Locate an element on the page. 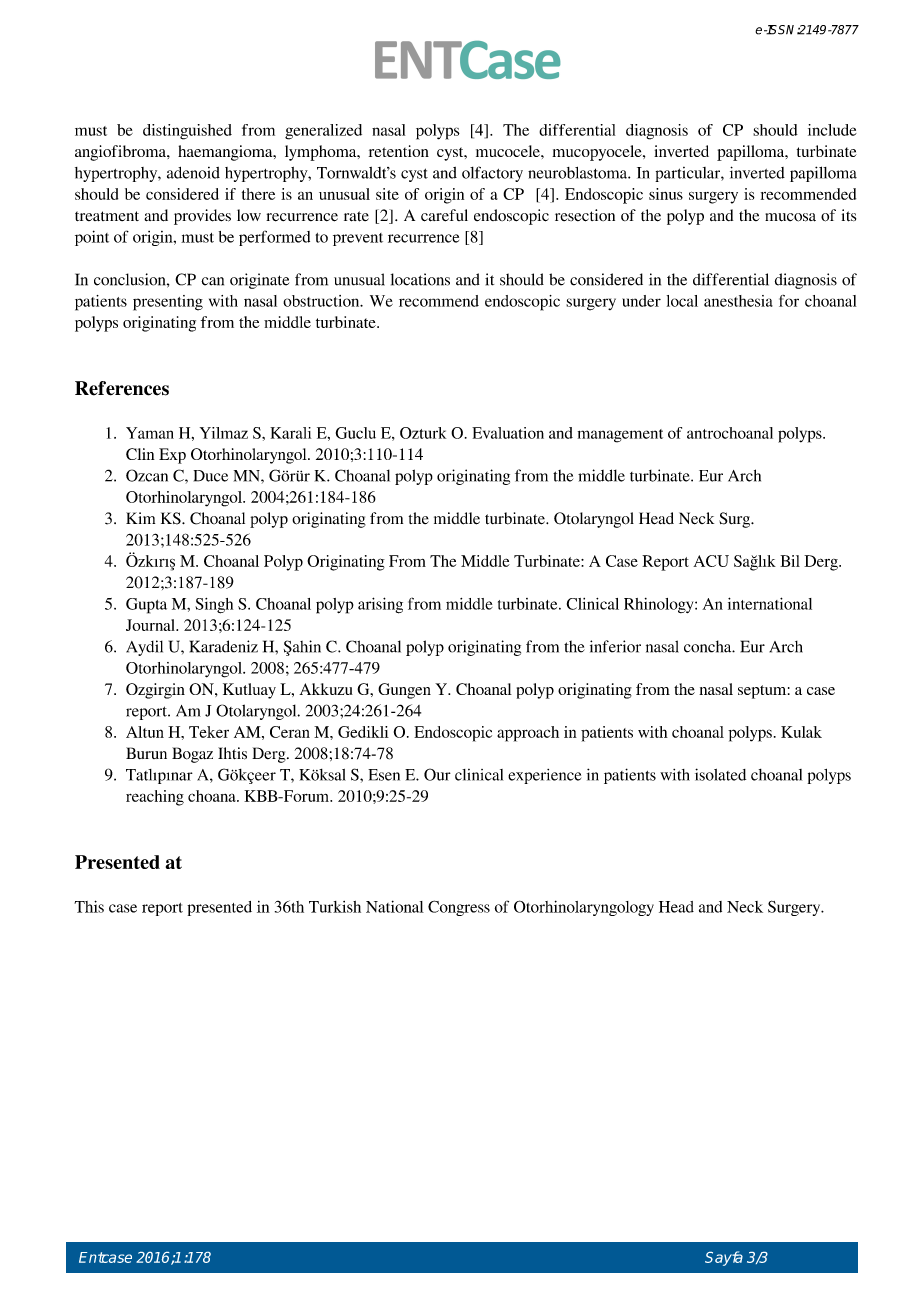 This image has width=924, height=1308. anesthesia is located at coordinates (738, 301).
